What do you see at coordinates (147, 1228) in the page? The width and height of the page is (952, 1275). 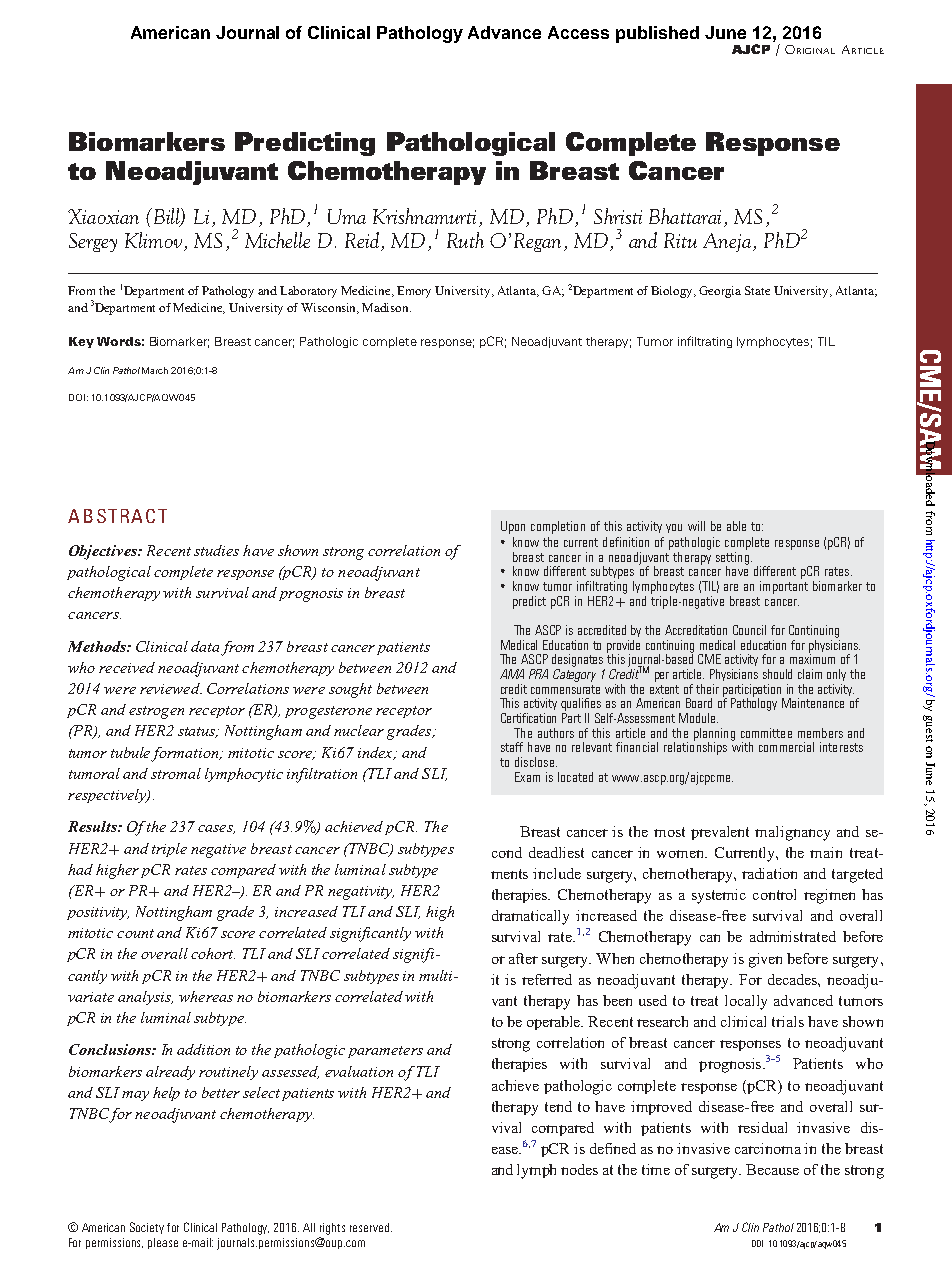 I see `Society` at bounding box center [147, 1228].
